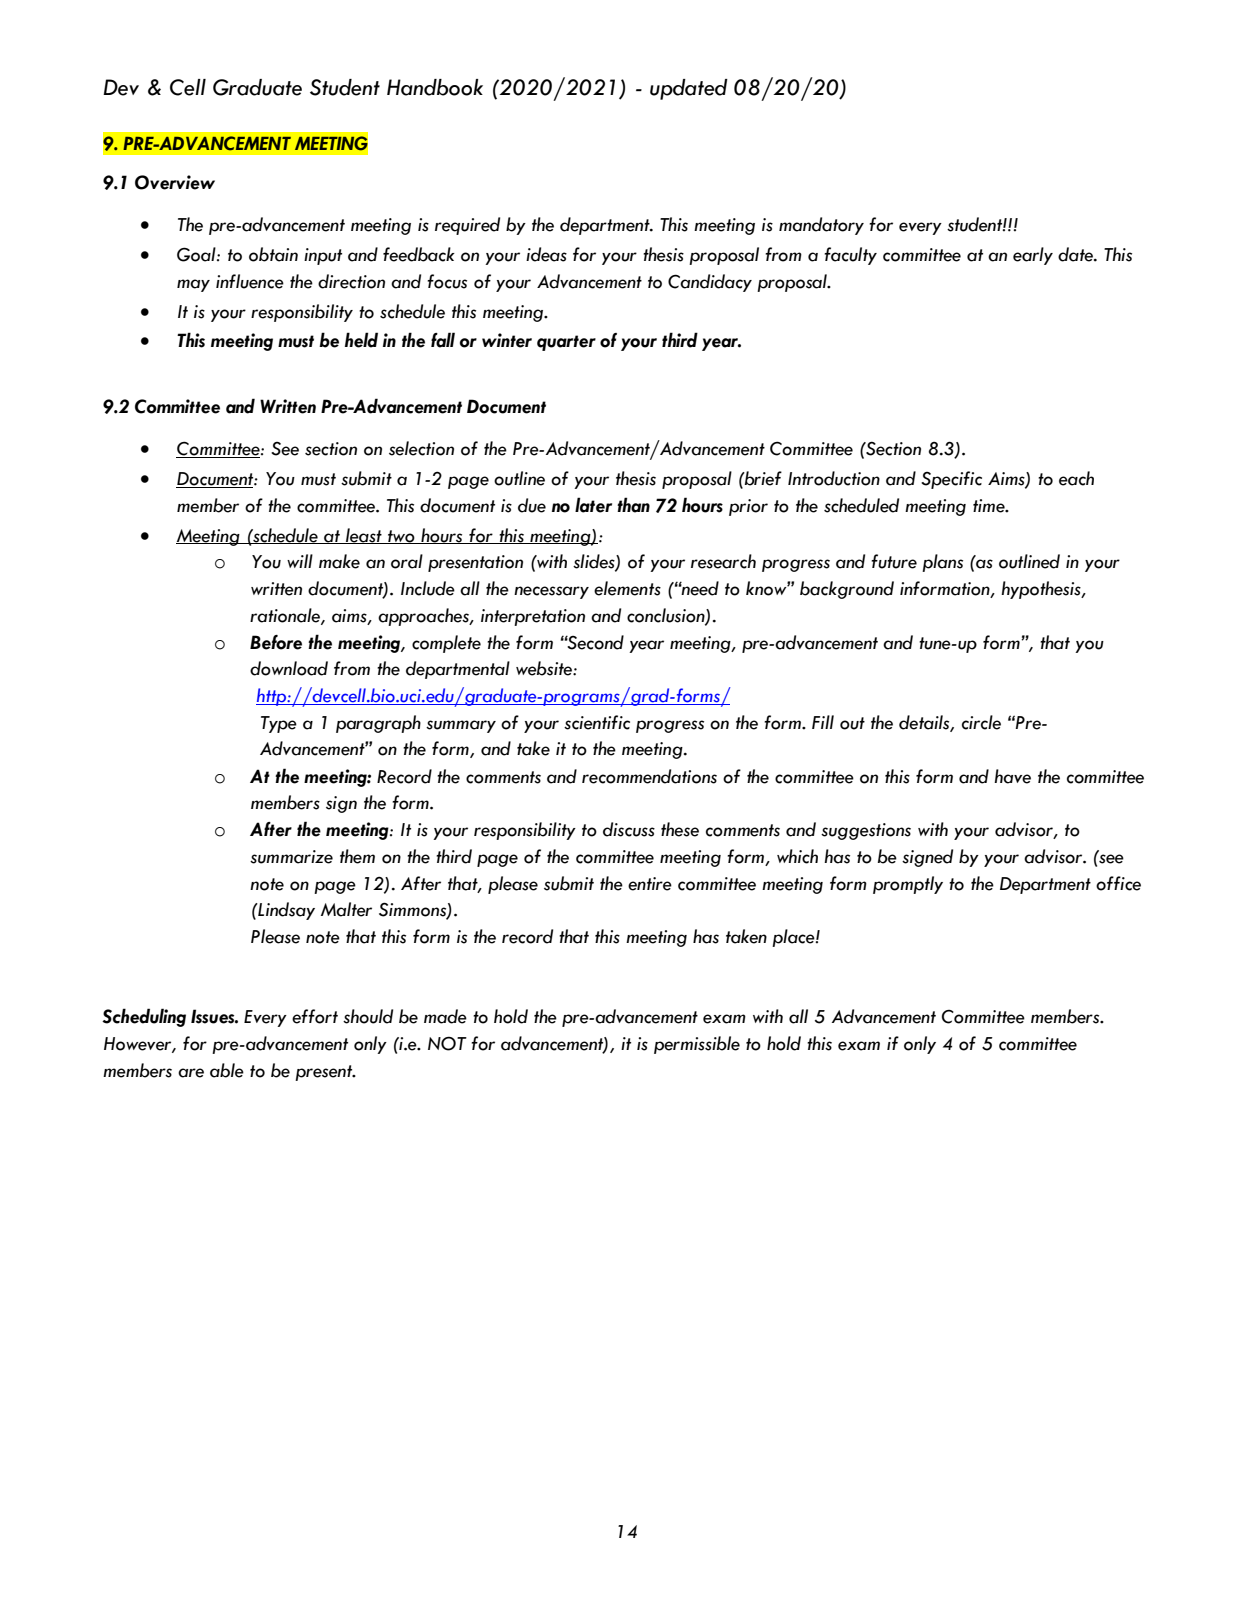  What do you see at coordinates (300, 561) in the screenshot?
I see `will` at bounding box center [300, 561].
